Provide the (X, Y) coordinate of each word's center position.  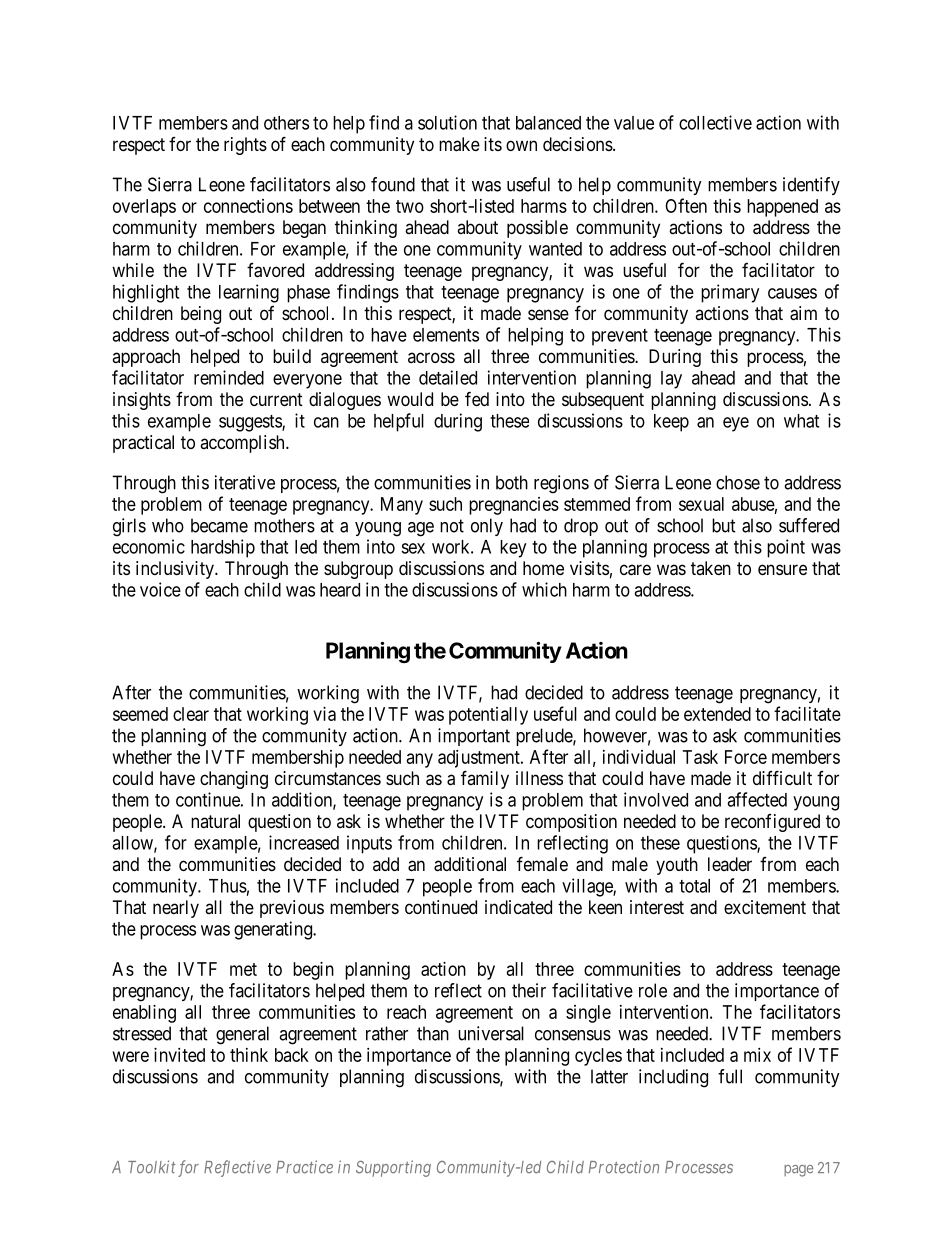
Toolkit (152, 1167)
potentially (488, 716)
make (459, 144)
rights (245, 146)
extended (717, 714)
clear (191, 714)
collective (715, 122)
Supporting (393, 1168)
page (798, 1171)
